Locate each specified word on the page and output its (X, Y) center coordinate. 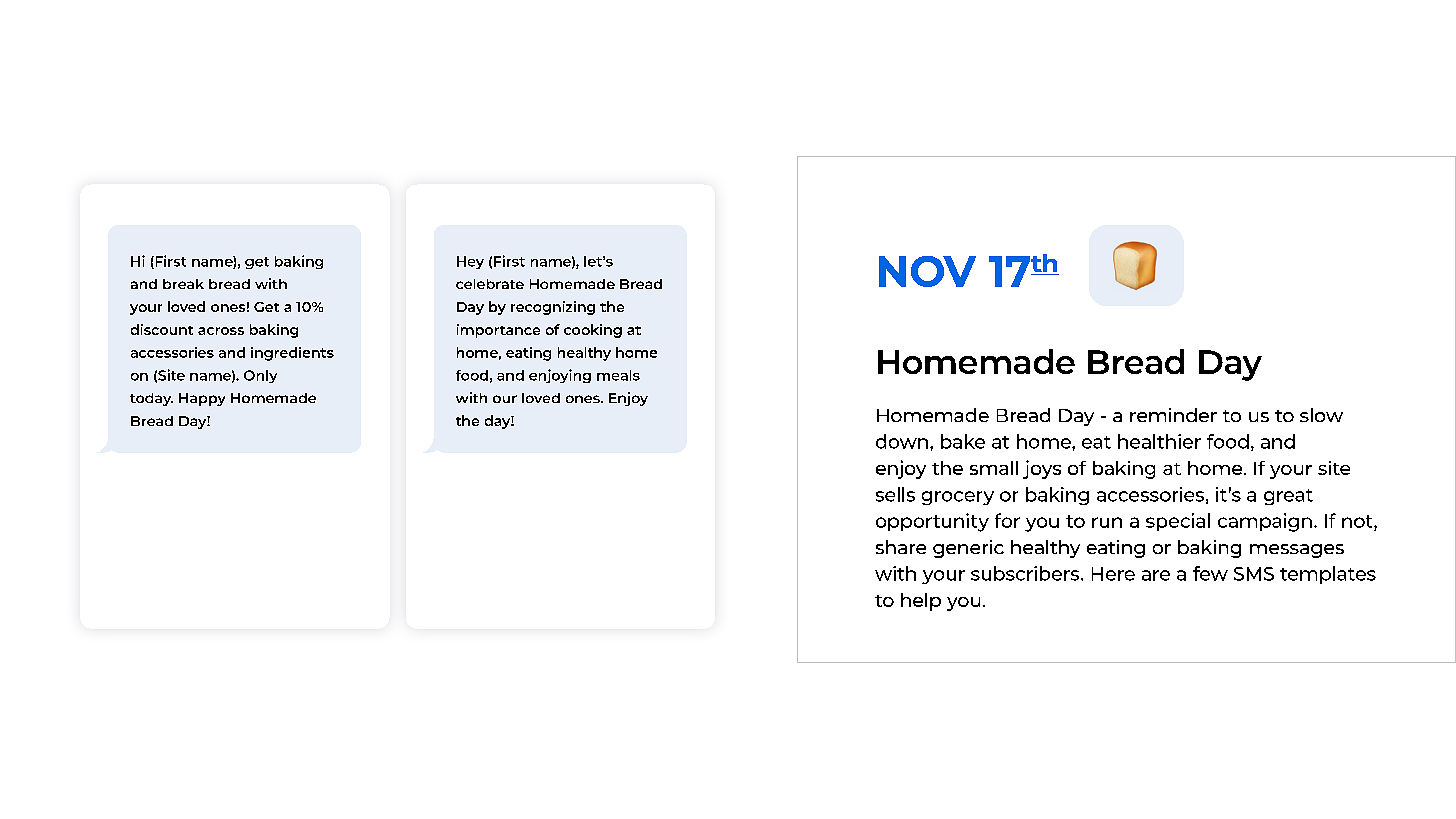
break (183, 284)
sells (895, 494)
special (1178, 522)
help (921, 602)
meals (618, 375)
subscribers (1026, 573)
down (902, 441)
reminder (1173, 415)
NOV (927, 271)
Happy (202, 399)
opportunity (932, 522)
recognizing (553, 308)
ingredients (292, 354)
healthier (1159, 441)
